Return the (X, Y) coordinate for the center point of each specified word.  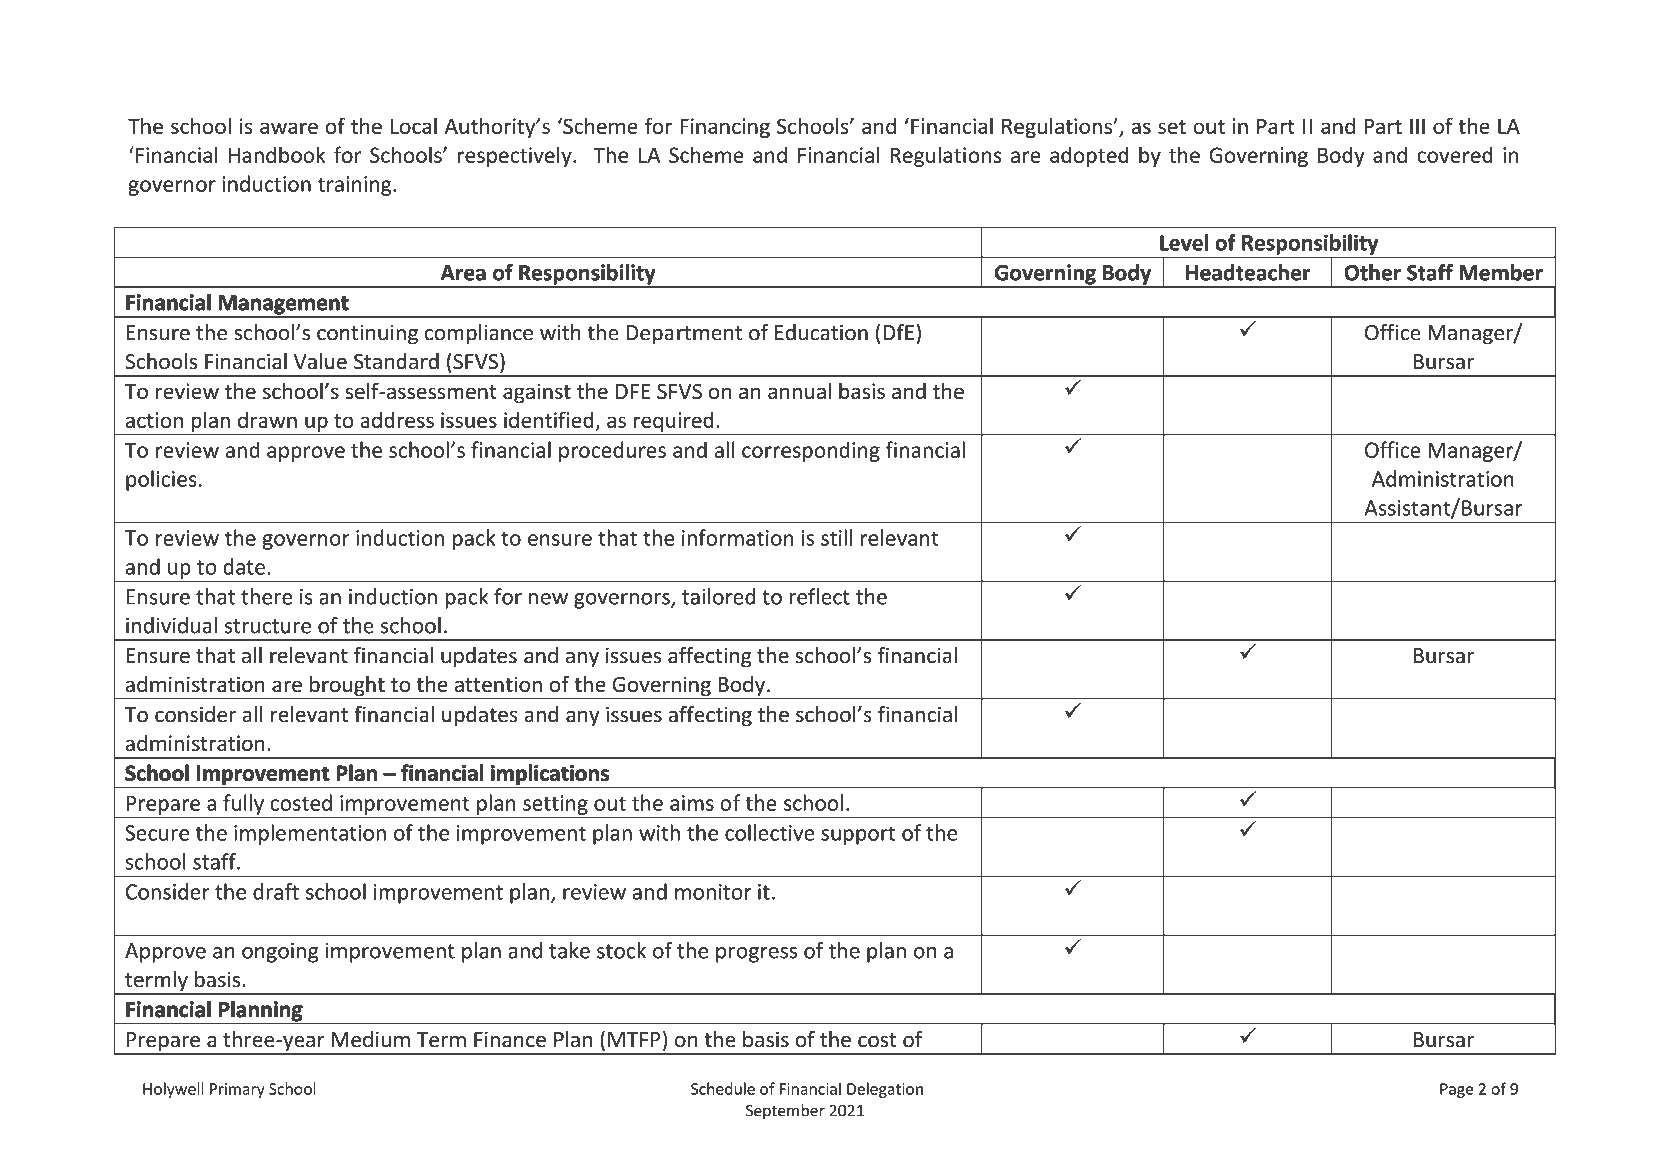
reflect (819, 596)
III (1417, 126)
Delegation (885, 1090)
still (836, 537)
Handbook (277, 154)
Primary (237, 1090)
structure (268, 626)
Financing (725, 128)
